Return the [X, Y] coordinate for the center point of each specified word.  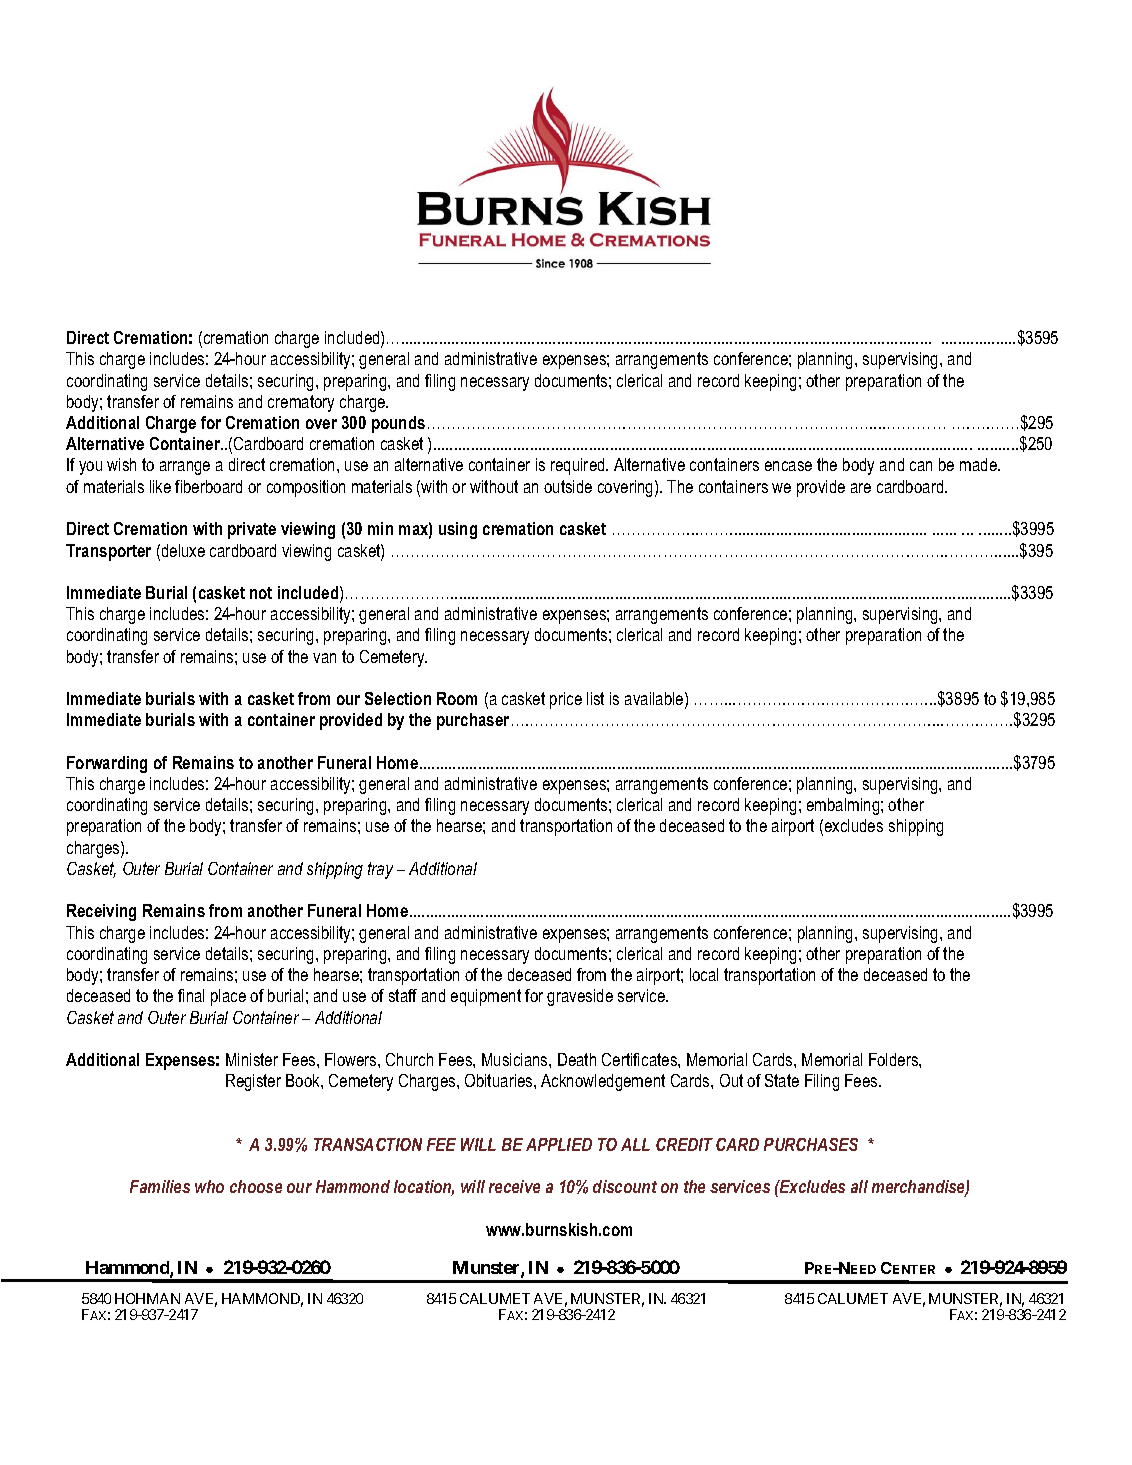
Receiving [101, 912]
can [921, 466]
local [704, 974]
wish [121, 464]
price [566, 700]
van [324, 658]
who [209, 1186]
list [595, 698]
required [579, 466]
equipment [486, 997]
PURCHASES [811, 1144]
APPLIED [559, 1144]
